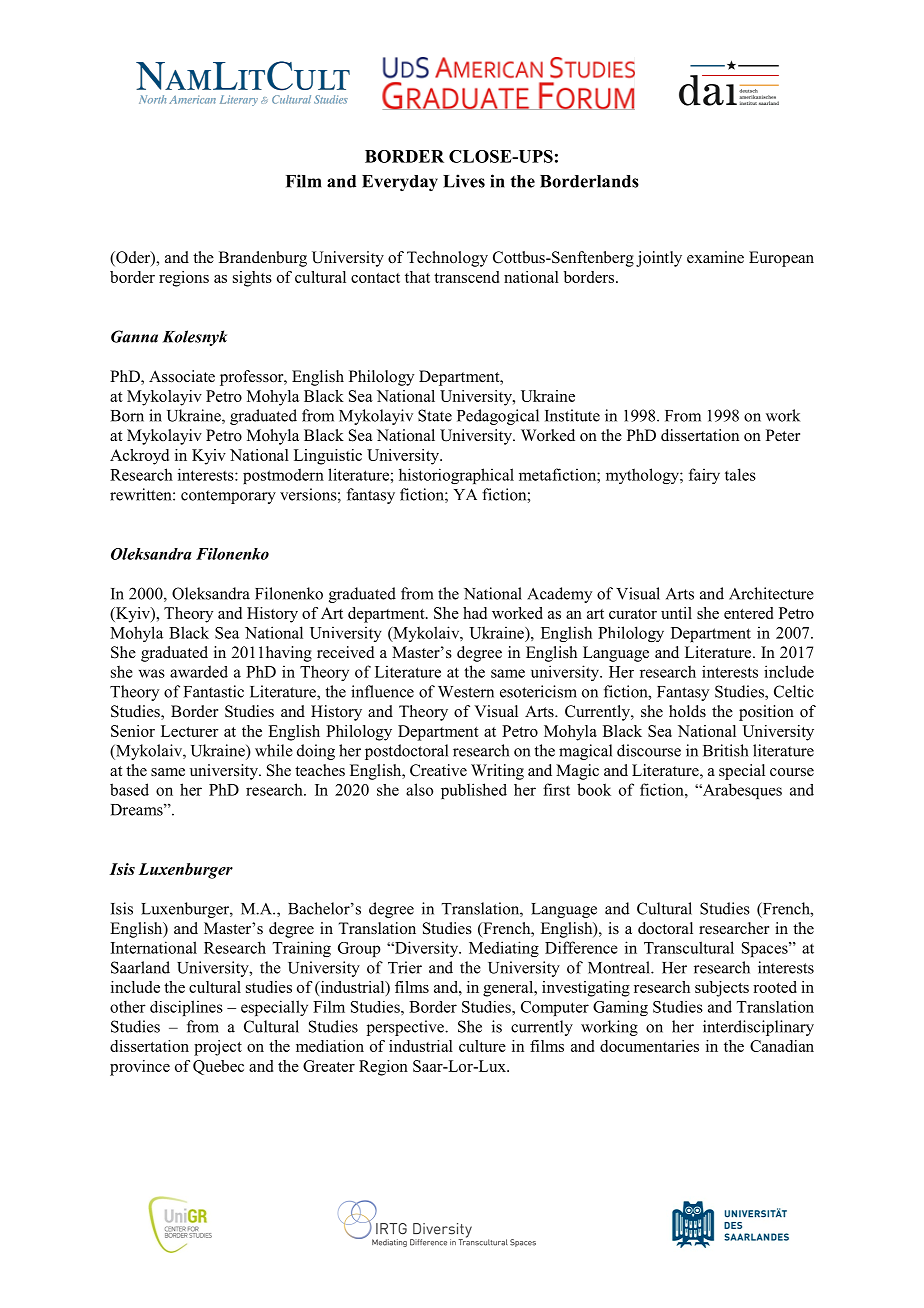 The image size is (924, 1308). Describe the element at coordinates (263, 259) in the screenshot. I see `Brandenburg` at that location.
